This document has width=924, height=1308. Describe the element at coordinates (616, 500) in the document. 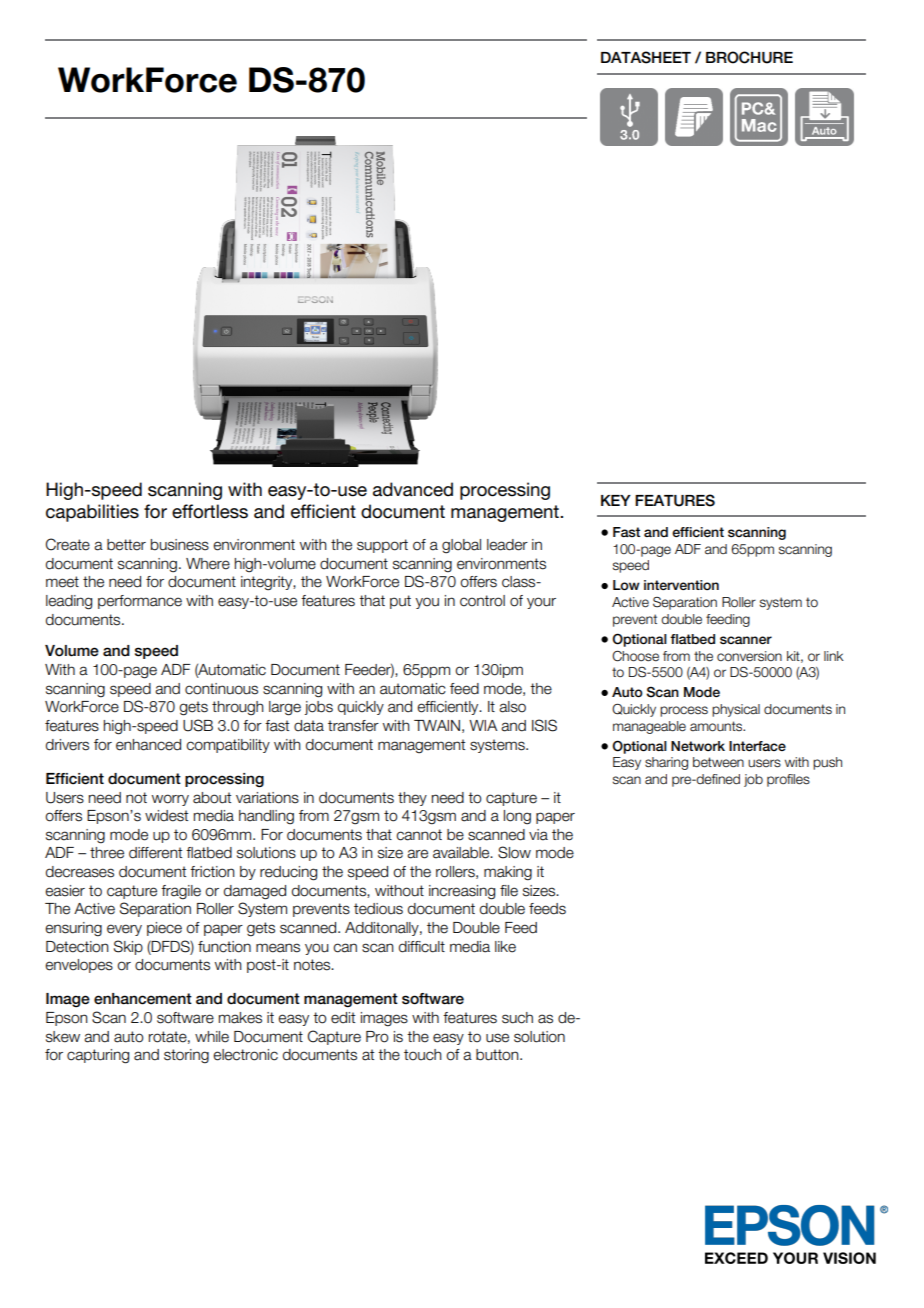

I see `KEY` at that location.
